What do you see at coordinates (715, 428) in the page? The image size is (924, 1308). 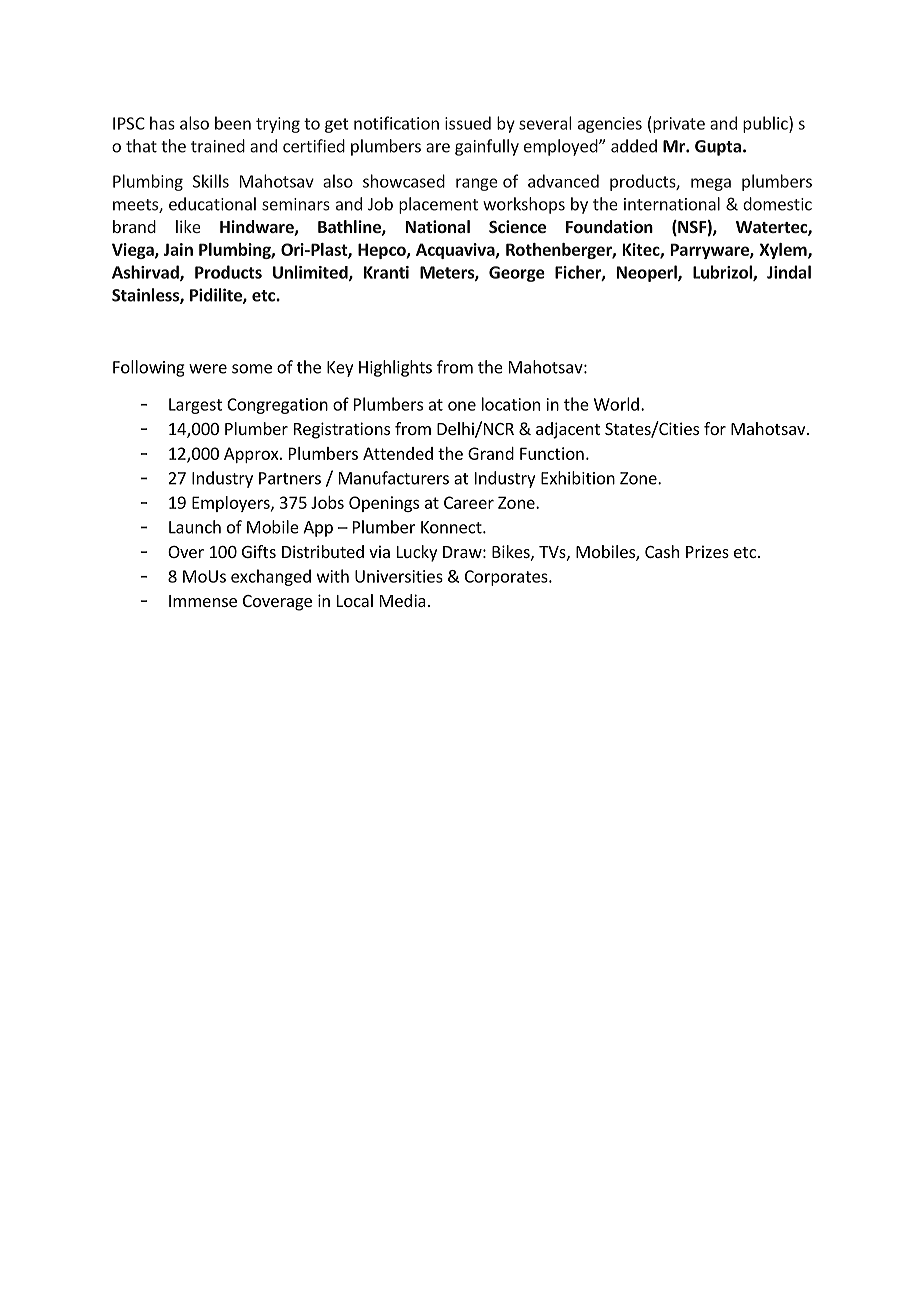 I see `for` at bounding box center [715, 428].
